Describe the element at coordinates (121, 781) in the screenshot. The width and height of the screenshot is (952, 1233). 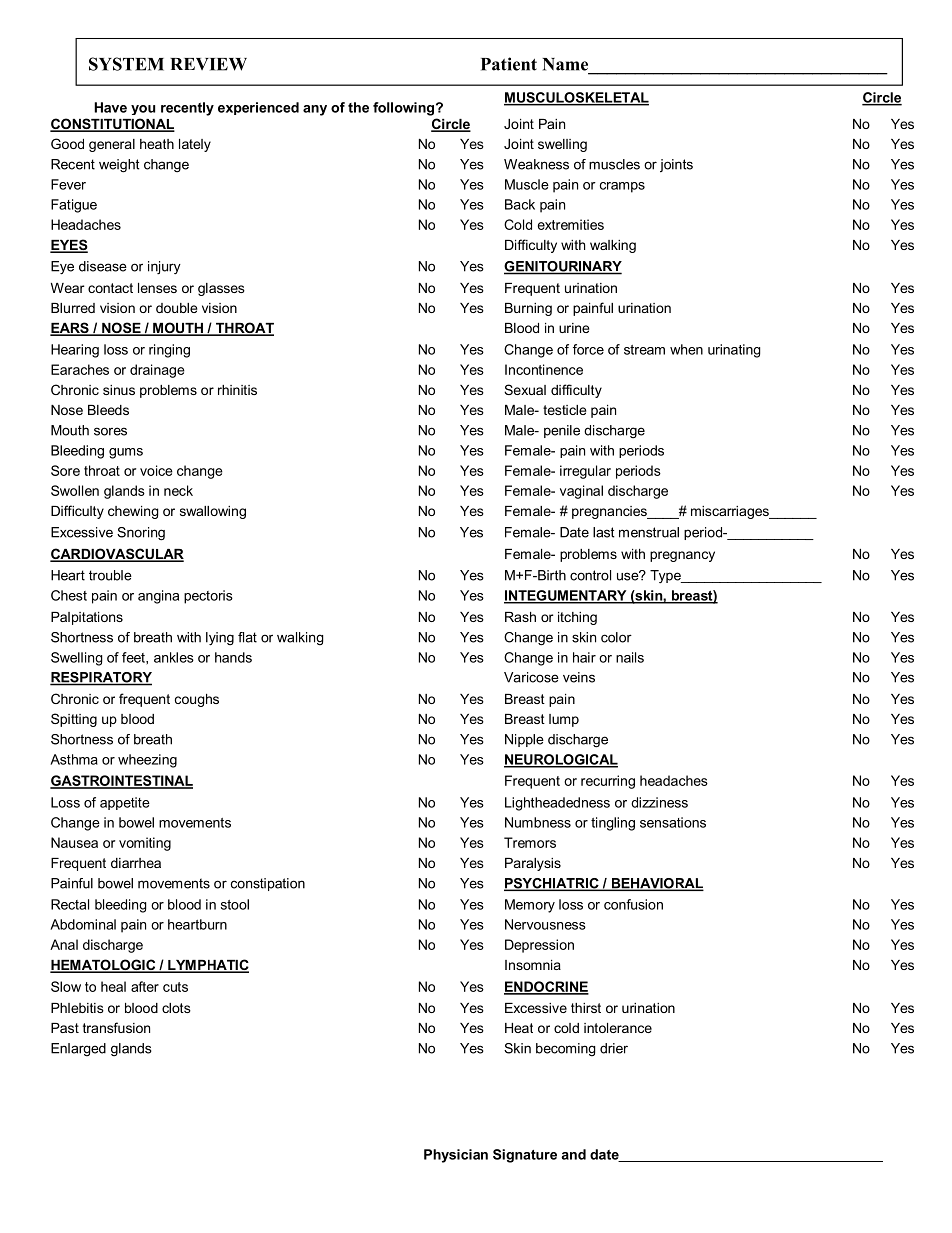
I see `GASTROINTESTINAL` at that location.
